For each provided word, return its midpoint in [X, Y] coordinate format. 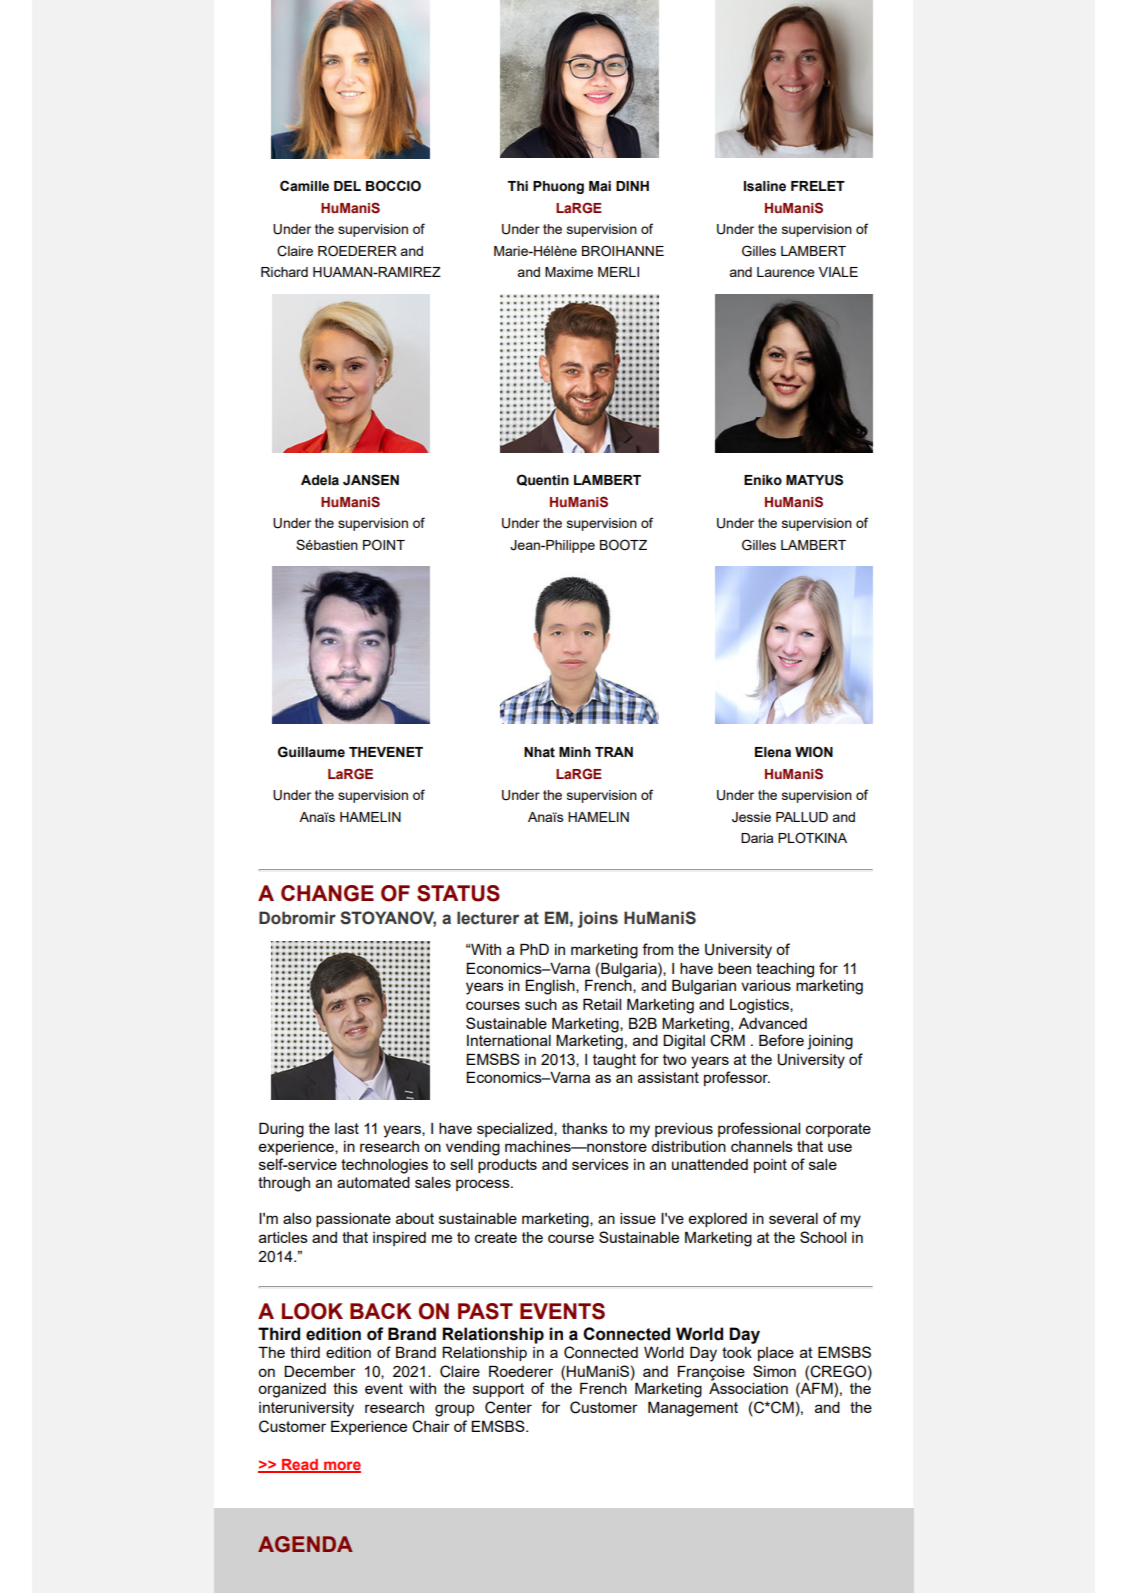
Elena [773, 752]
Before [781, 1040]
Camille [304, 186]
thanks [585, 1128]
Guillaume [311, 752]
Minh [575, 752]
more [341, 1467]
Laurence [786, 272]
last [347, 1128]
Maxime [569, 272]
